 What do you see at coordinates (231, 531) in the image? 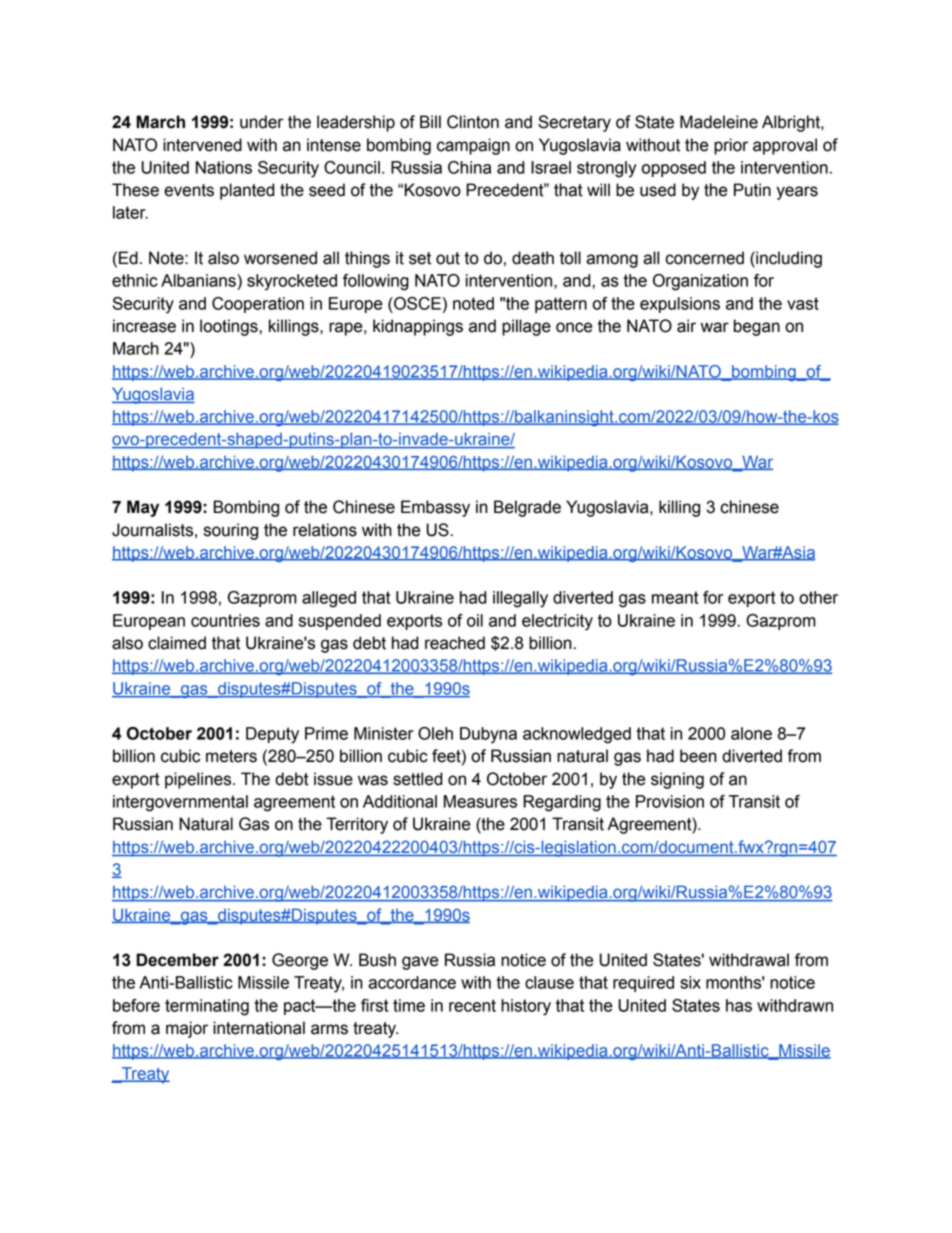
I see `souring` at bounding box center [231, 531].
